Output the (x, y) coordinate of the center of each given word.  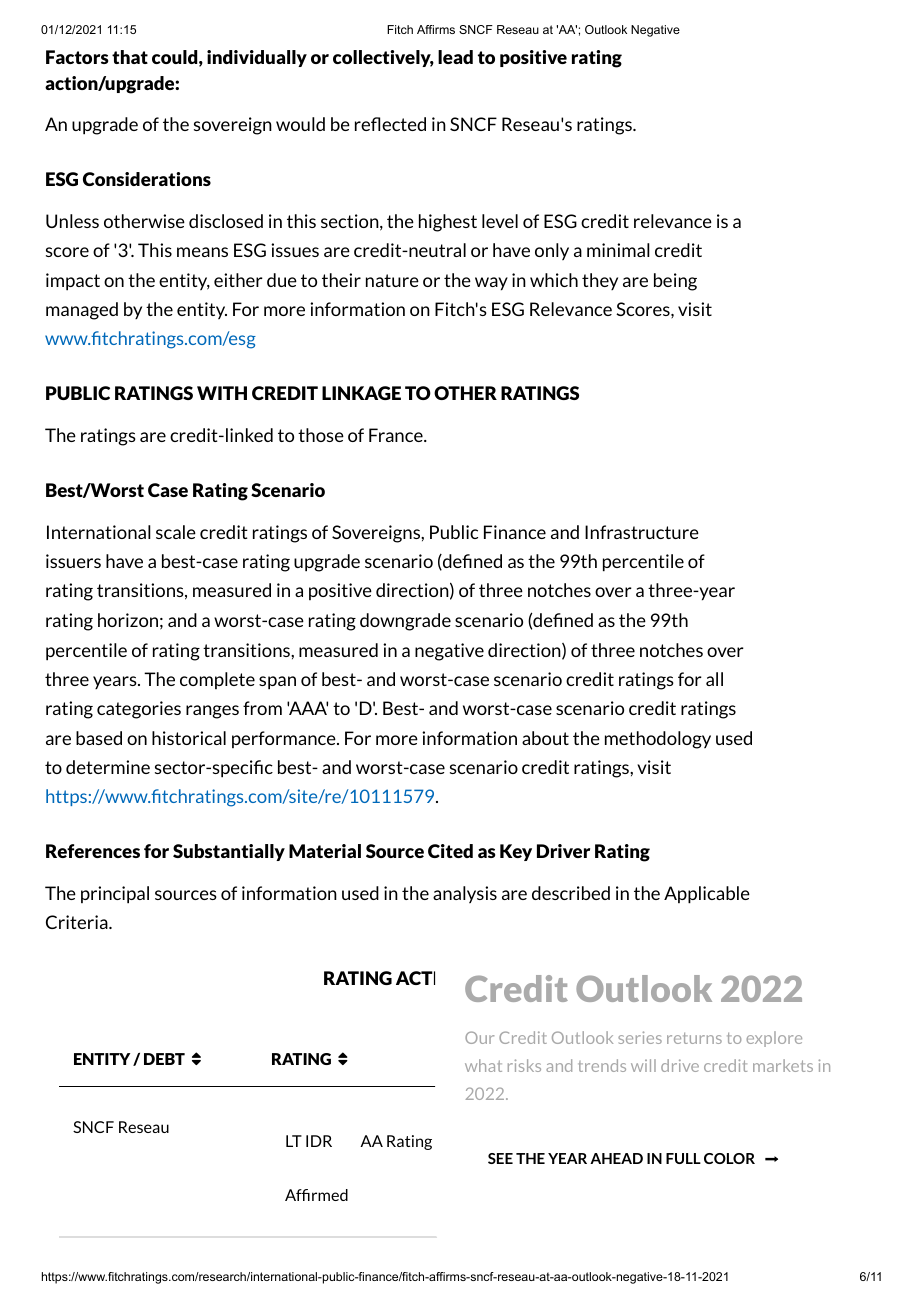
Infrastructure (642, 532)
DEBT (164, 1059)
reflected (390, 124)
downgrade (405, 622)
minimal (618, 250)
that (130, 57)
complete (217, 680)
